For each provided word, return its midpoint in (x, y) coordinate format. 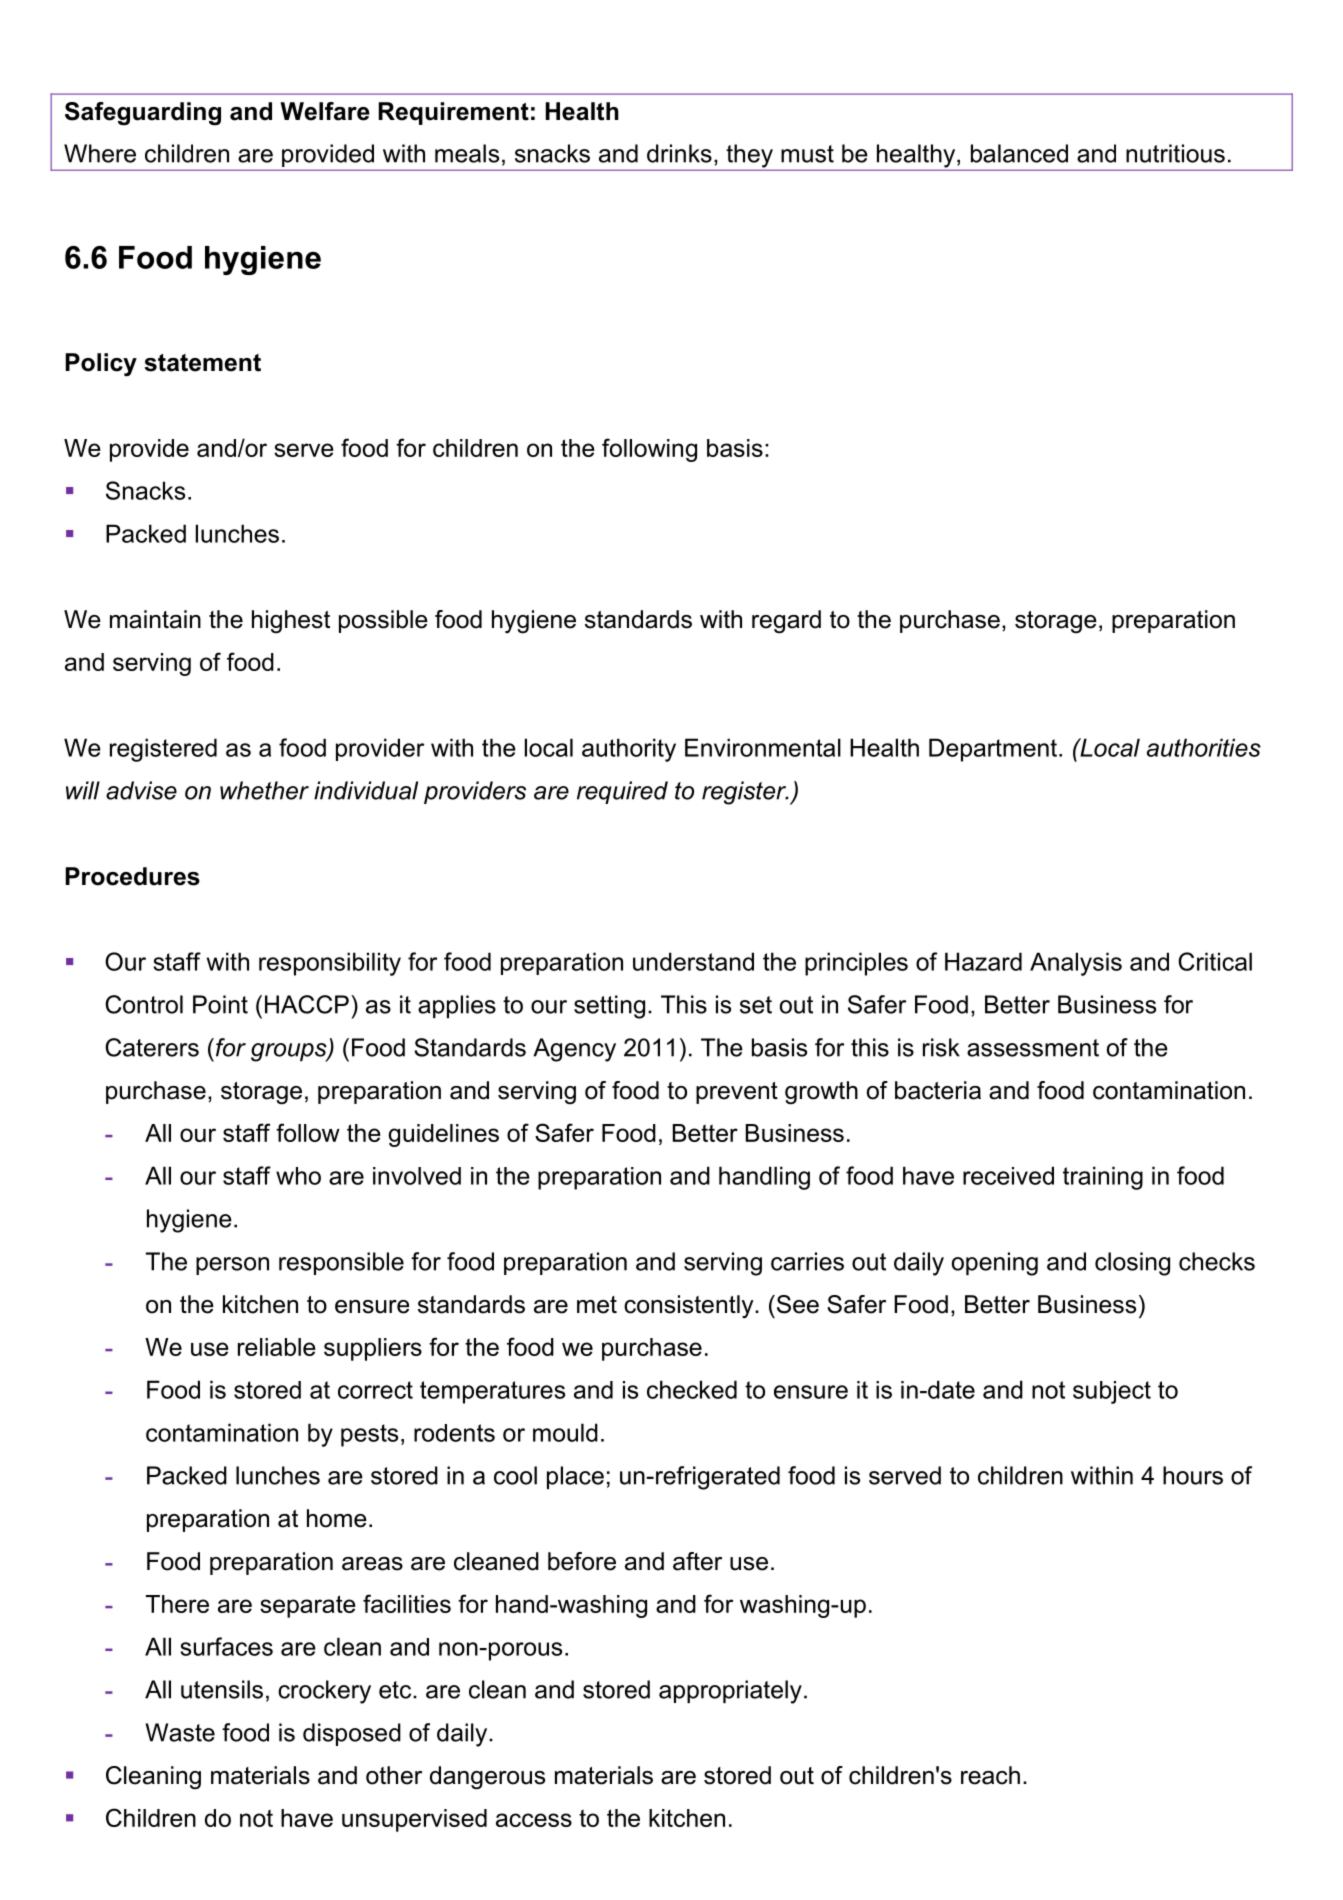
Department (993, 750)
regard (786, 622)
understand (693, 961)
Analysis (1076, 964)
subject (1112, 1392)
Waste (180, 1732)
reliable (277, 1347)
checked (692, 1389)
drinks (679, 153)
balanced (1019, 153)
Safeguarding (143, 114)
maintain (155, 619)
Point (220, 1004)
